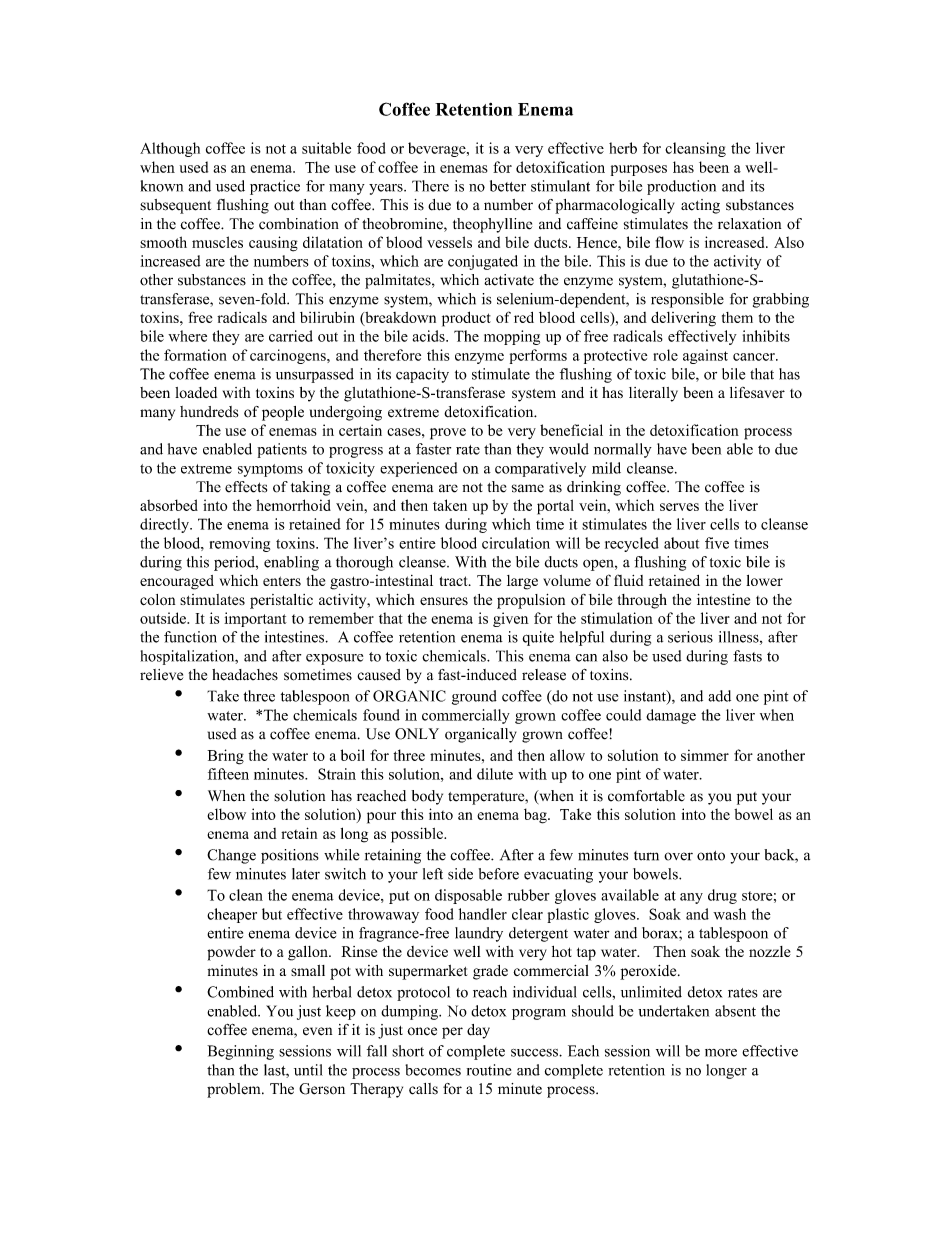 Image resolution: width=952 pixels, height=1233 pixels. I want to click on acting, so click(700, 206).
